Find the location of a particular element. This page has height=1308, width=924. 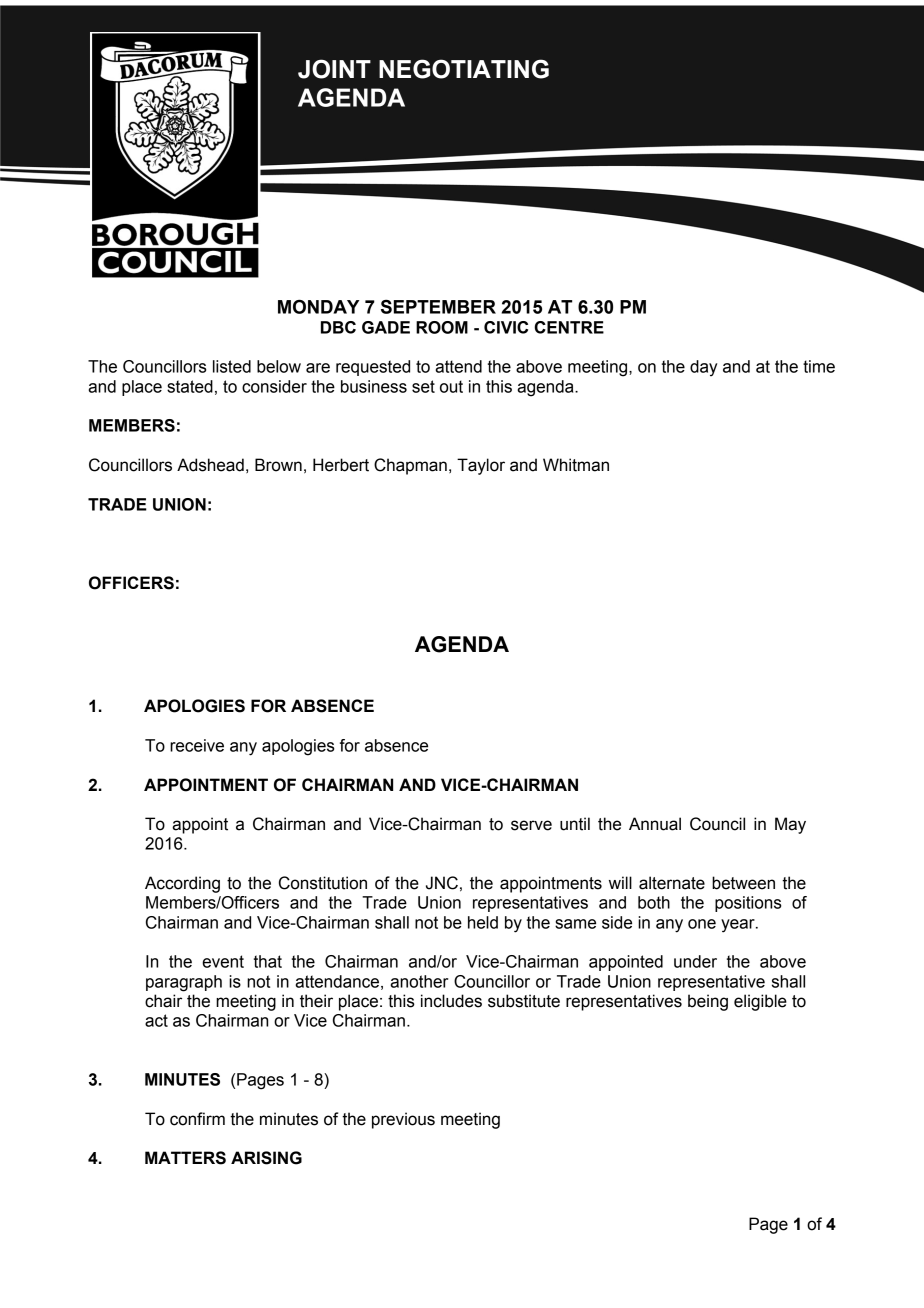

confirm is located at coordinates (197, 1119).
